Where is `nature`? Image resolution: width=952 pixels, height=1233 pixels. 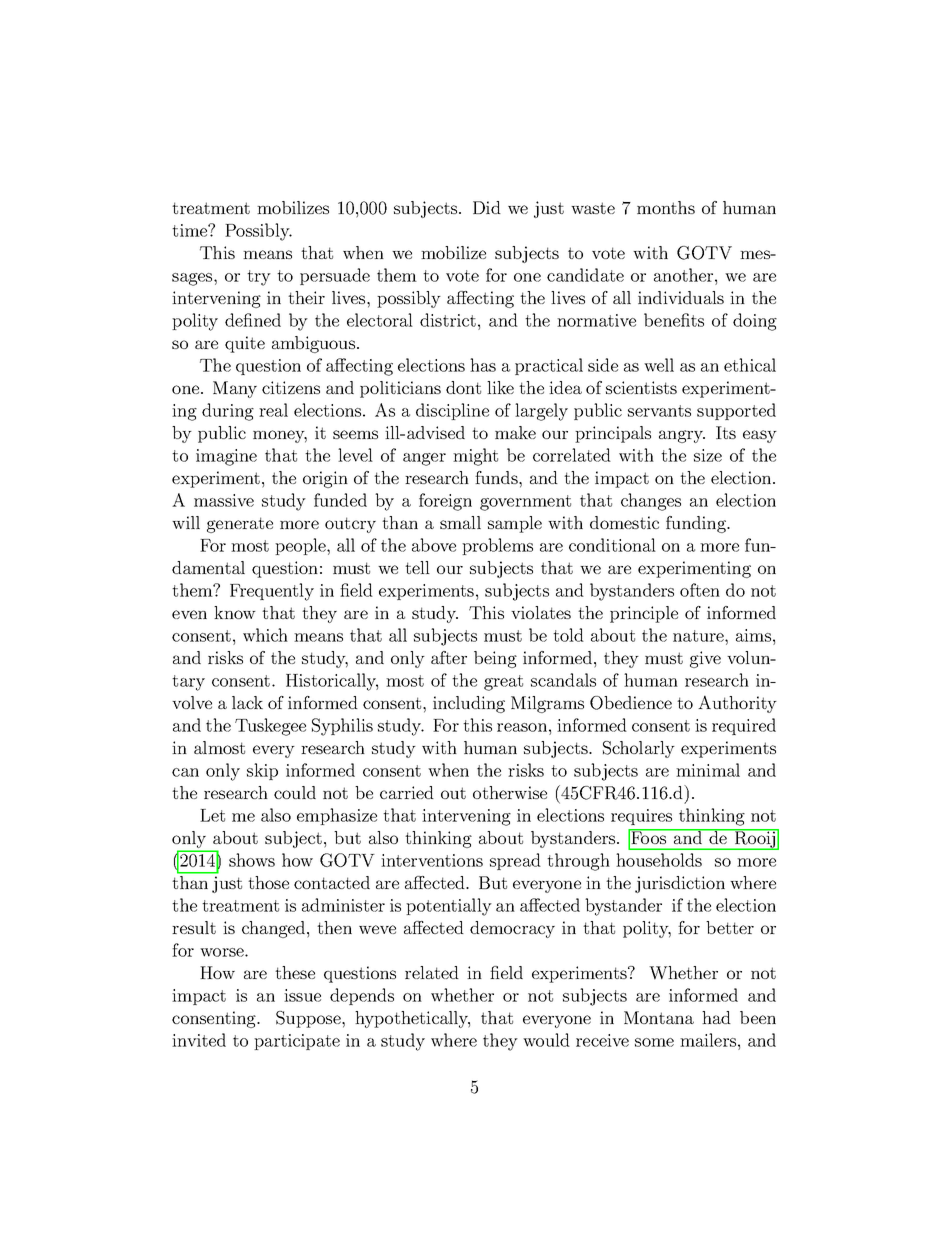 nature is located at coordinates (699, 636).
